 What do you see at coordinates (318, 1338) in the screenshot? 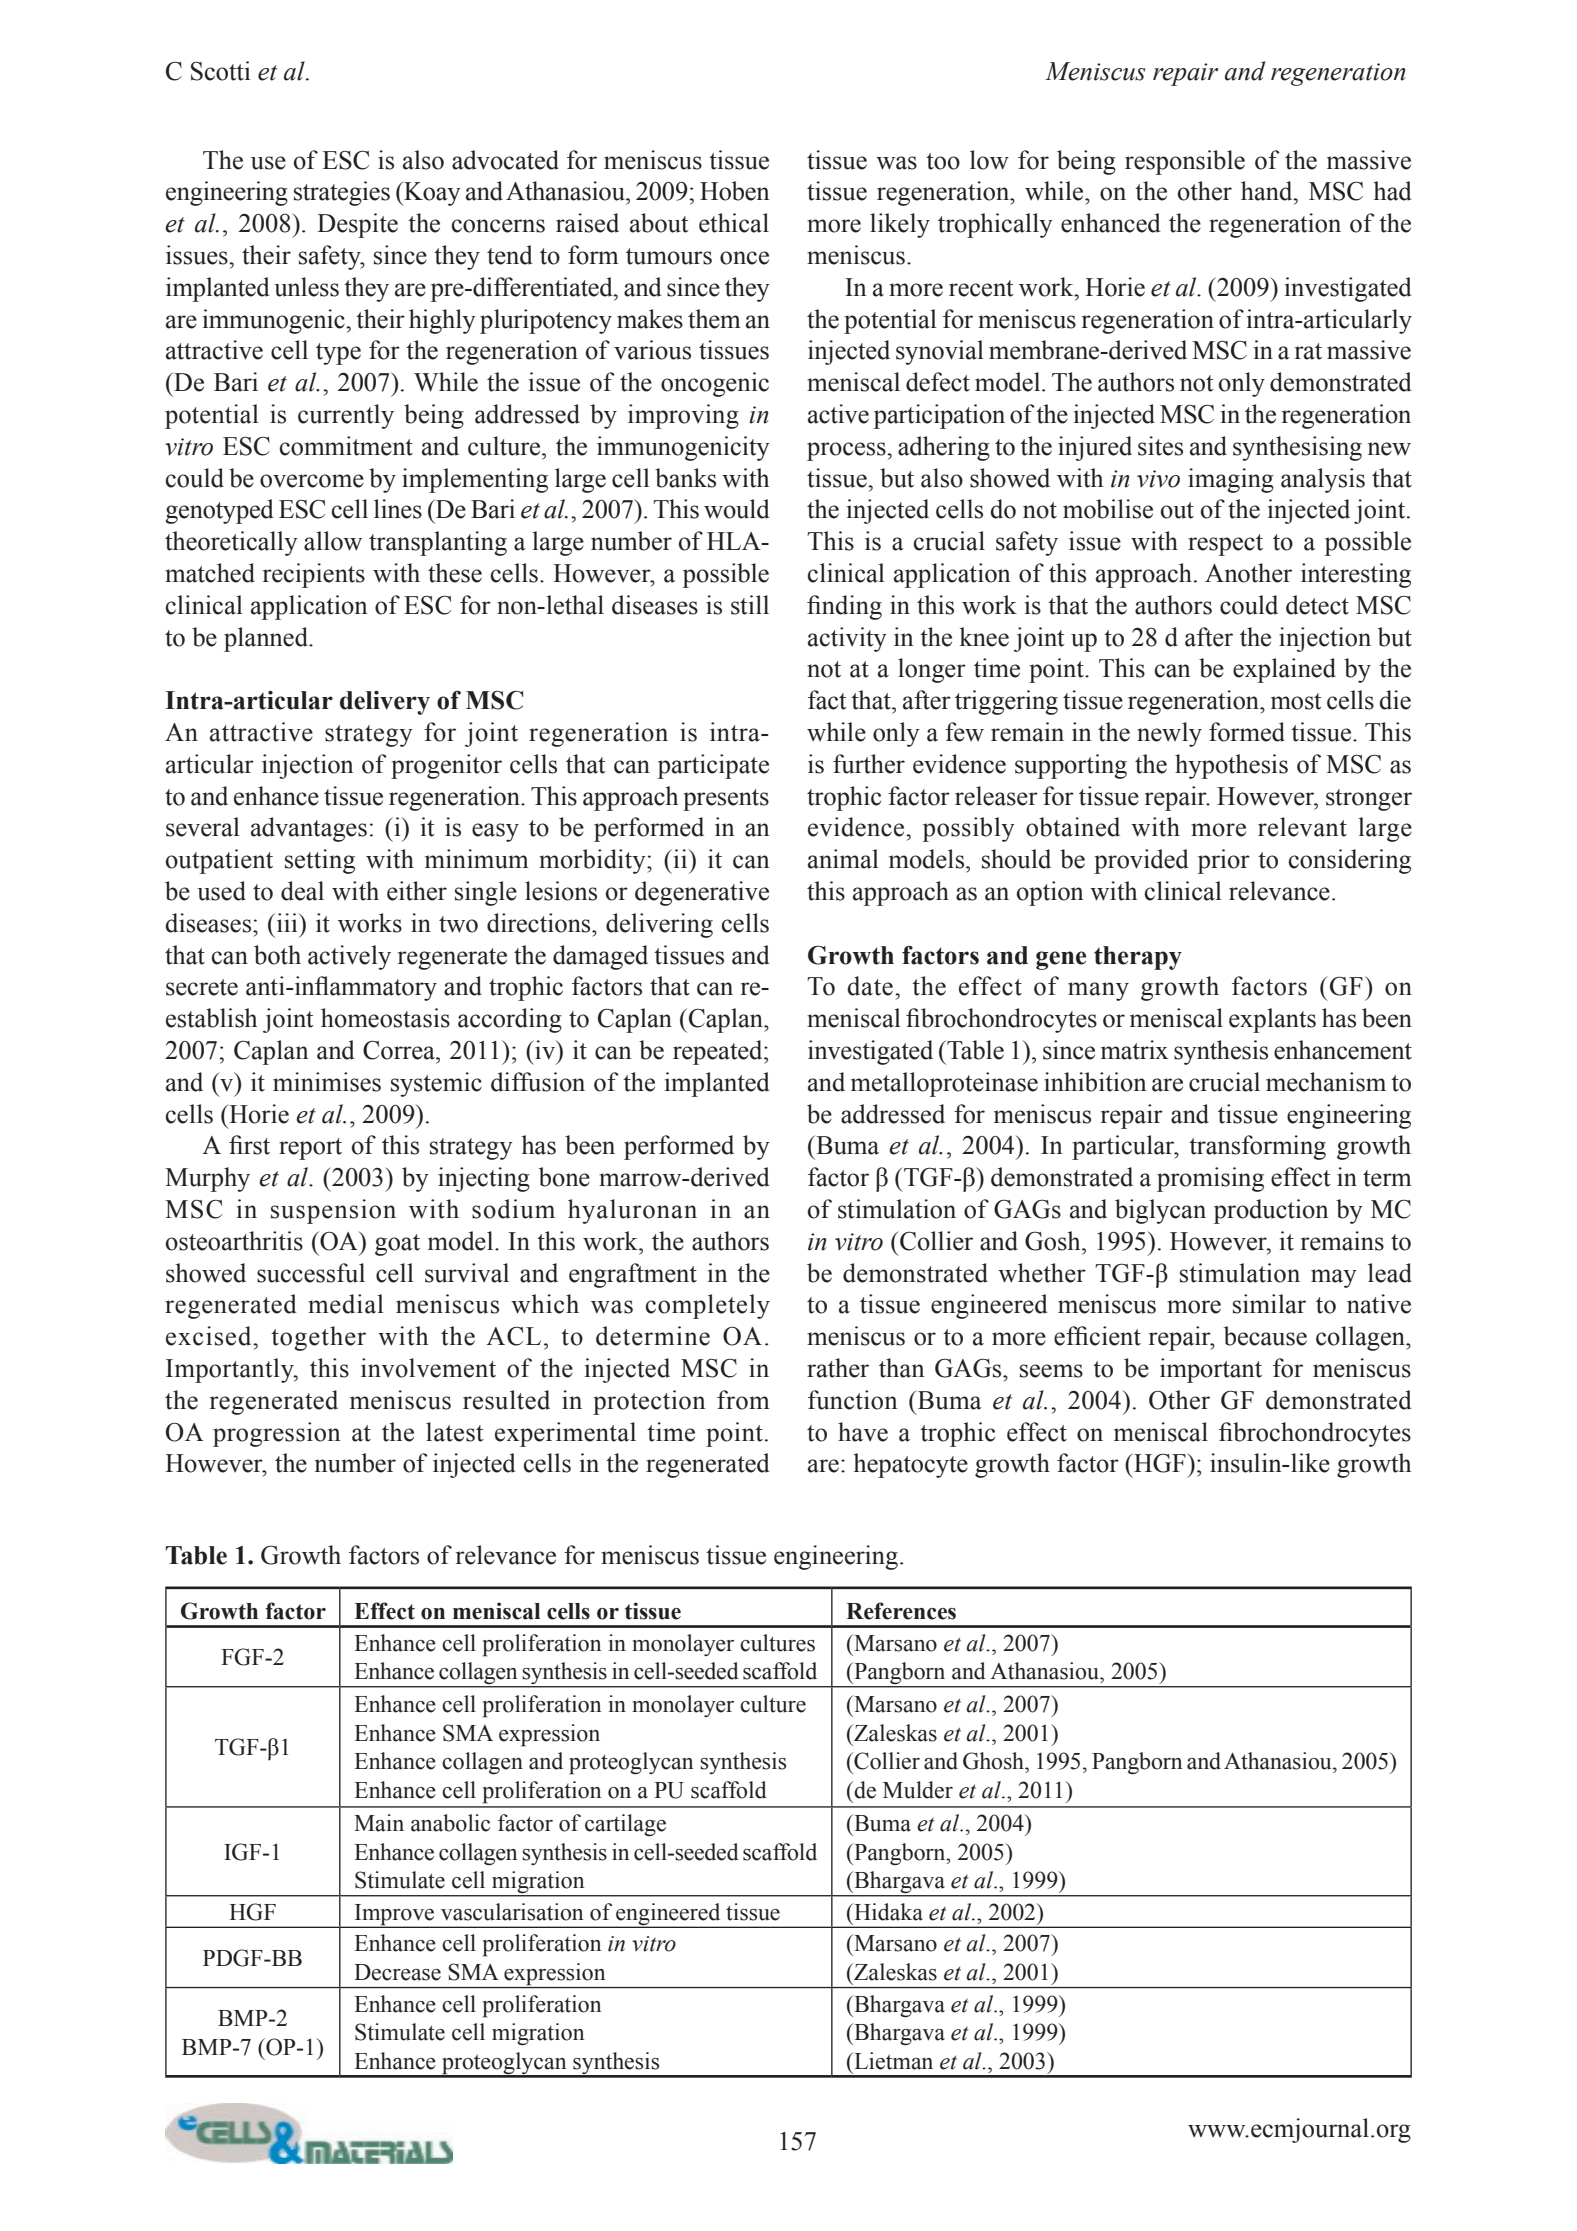
I see `together` at bounding box center [318, 1338].
